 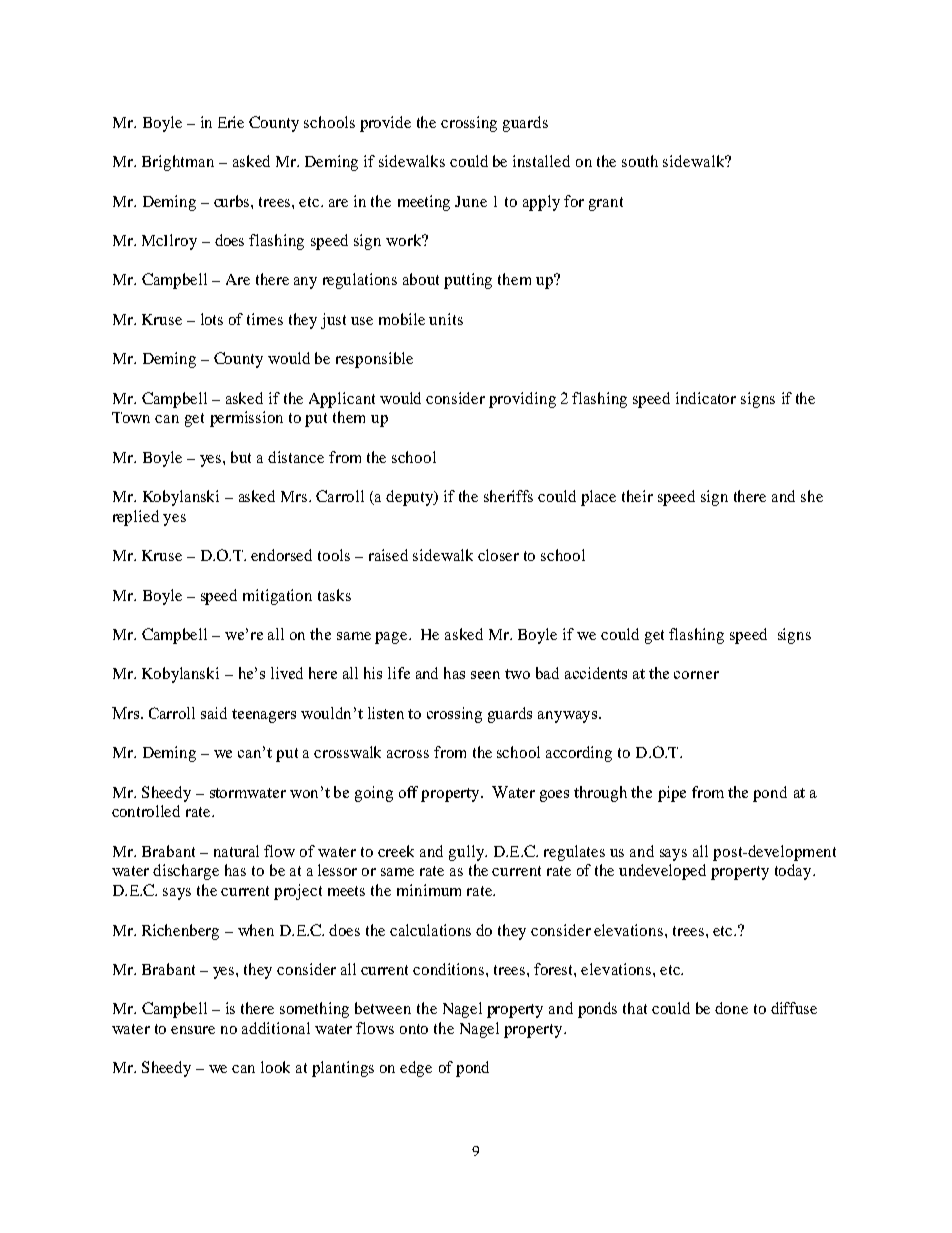 I want to click on closer, so click(x=498, y=555).
